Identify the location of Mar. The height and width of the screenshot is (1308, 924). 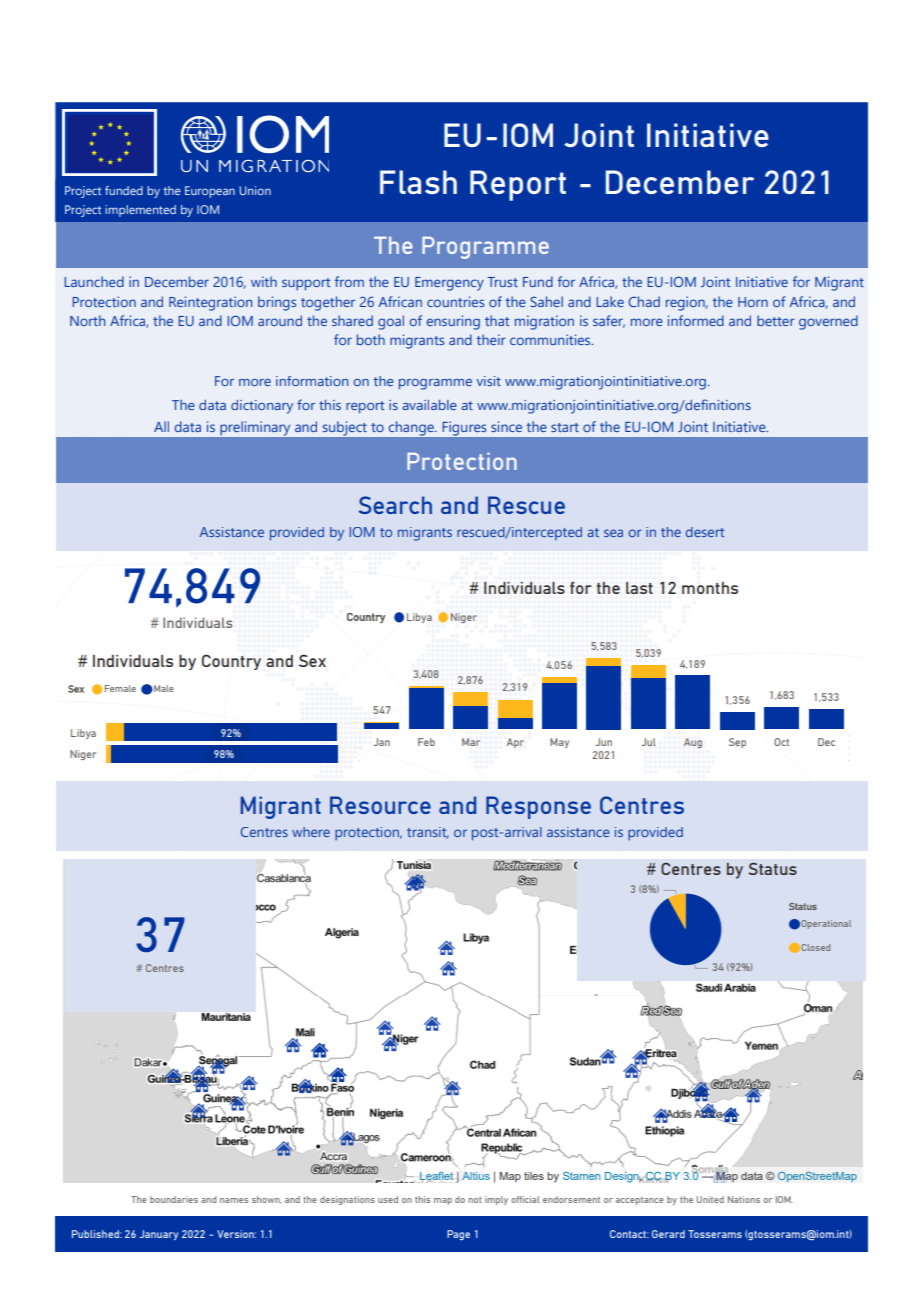
(471, 742).
